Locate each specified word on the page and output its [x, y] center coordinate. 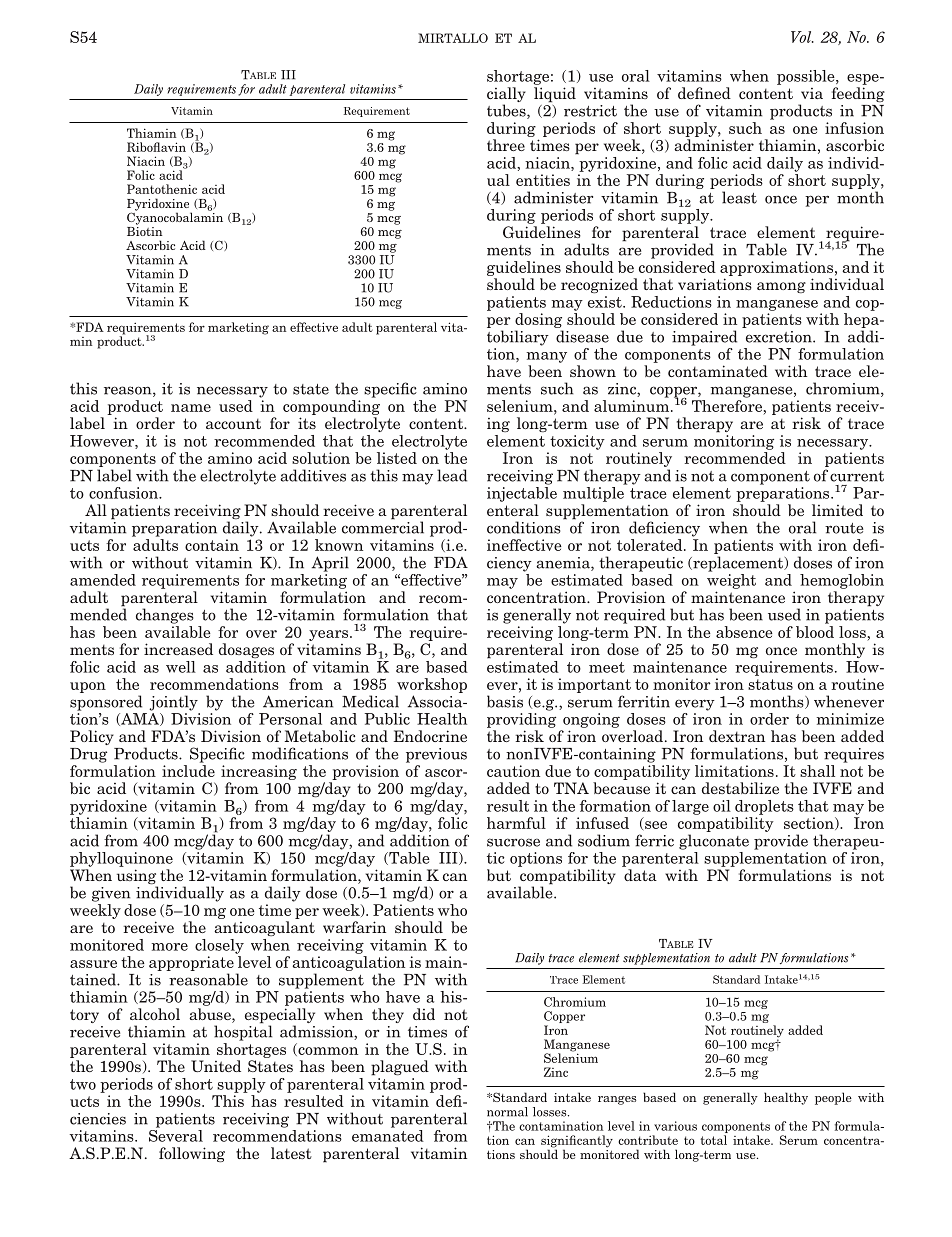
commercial [383, 526]
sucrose [513, 842]
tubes [507, 111]
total [713, 1140]
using [137, 878]
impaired [704, 338]
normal [507, 1112]
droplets [764, 807]
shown [593, 371]
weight [731, 580]
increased [178, 649]
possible [807, 77]
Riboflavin [156, 147]
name [191, 408]
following [192, 1154]
